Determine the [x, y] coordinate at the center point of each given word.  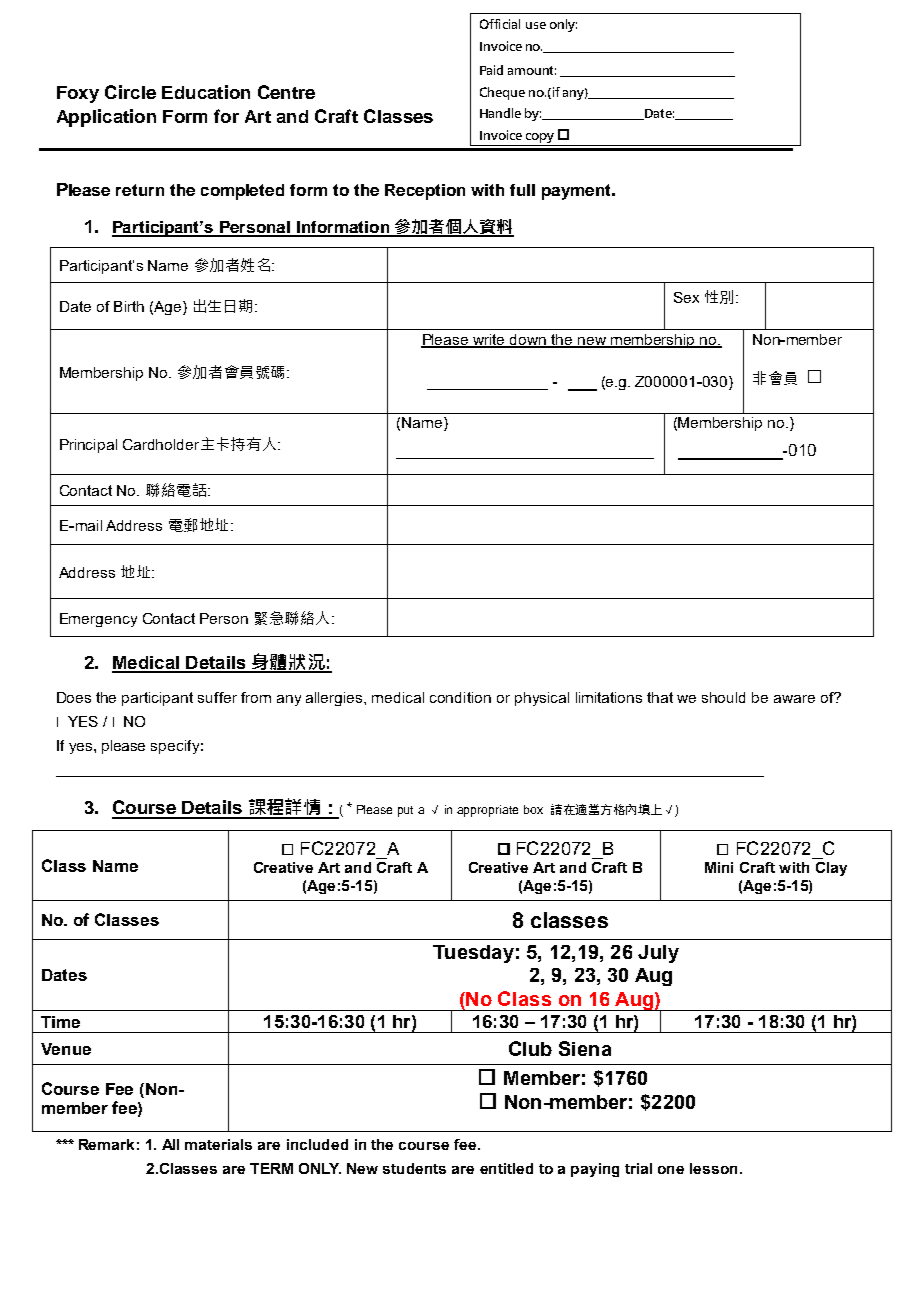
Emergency [98, 620]
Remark [106, 1144]
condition [460, 697]
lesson [713, 1168]
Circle [130, 92]
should [723, 697]
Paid [491, 70]
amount [532, 70]
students [414, 1168]
